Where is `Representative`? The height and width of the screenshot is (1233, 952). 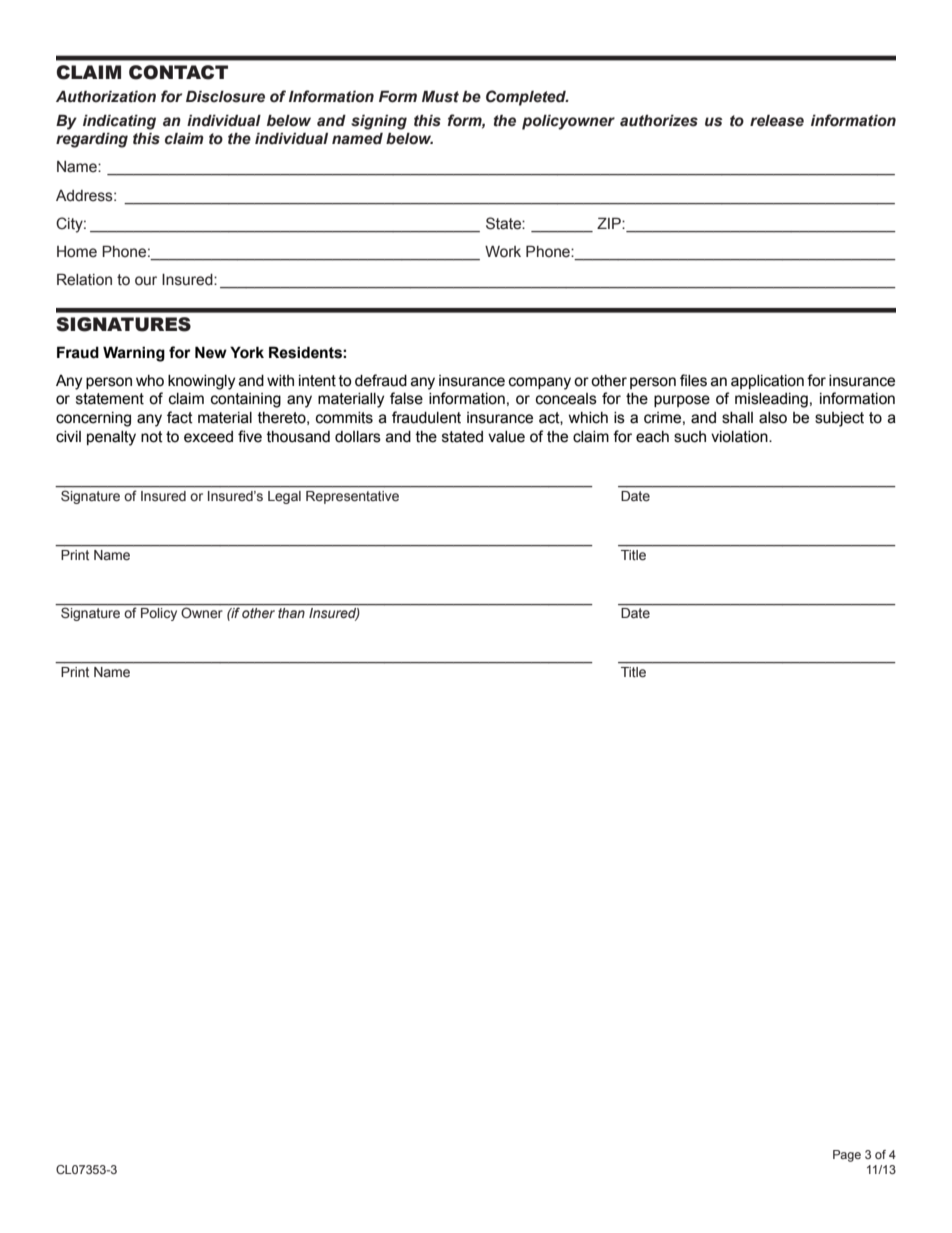
Representative is located at coordinates (352, 497).
